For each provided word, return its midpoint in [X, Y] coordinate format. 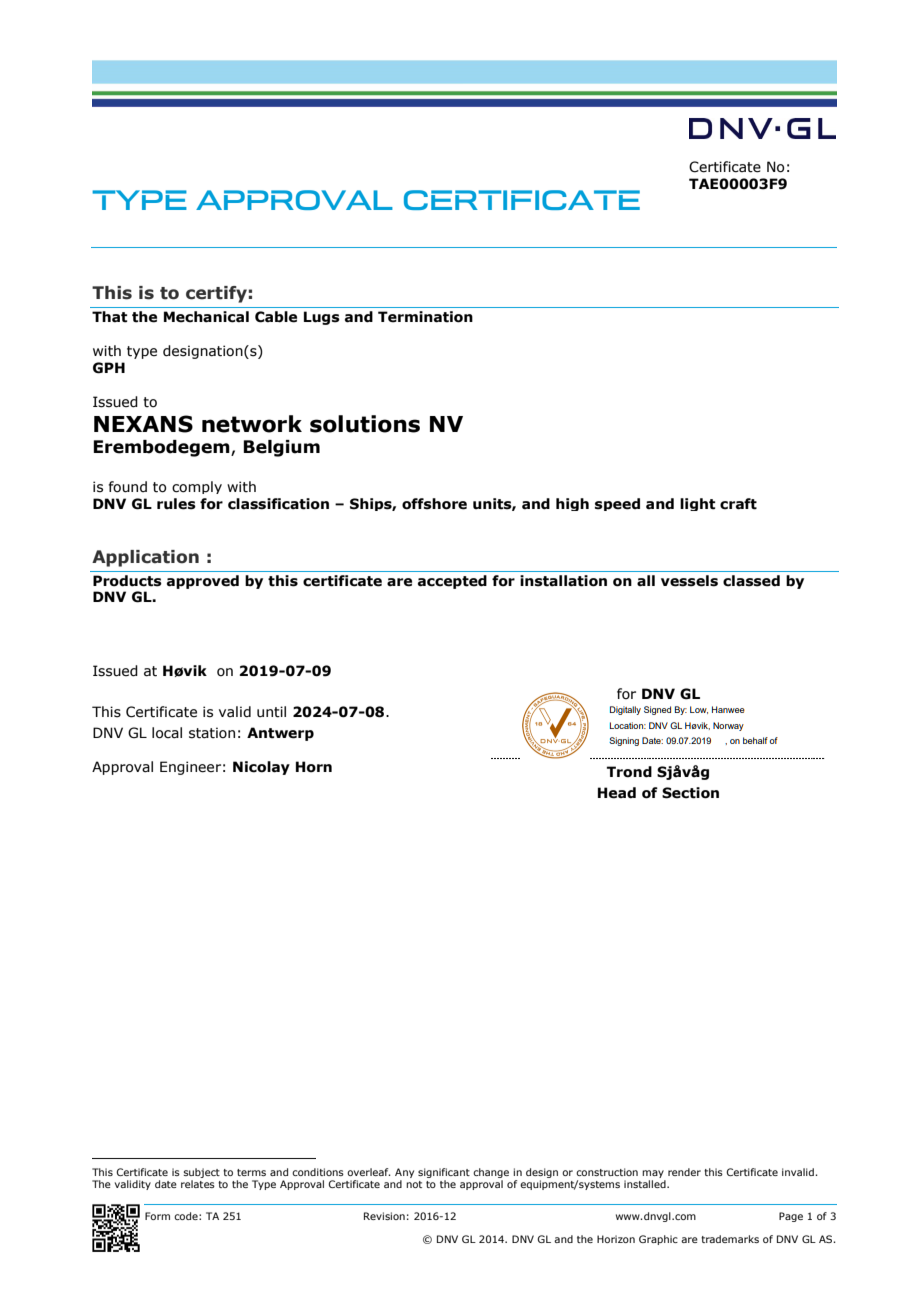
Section [690, 793]
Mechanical [206, 317]
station [212, 733]
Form [157, 1216]
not [414, 1184]
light [697, 504]
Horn [314, 767]
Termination [425, 317]
